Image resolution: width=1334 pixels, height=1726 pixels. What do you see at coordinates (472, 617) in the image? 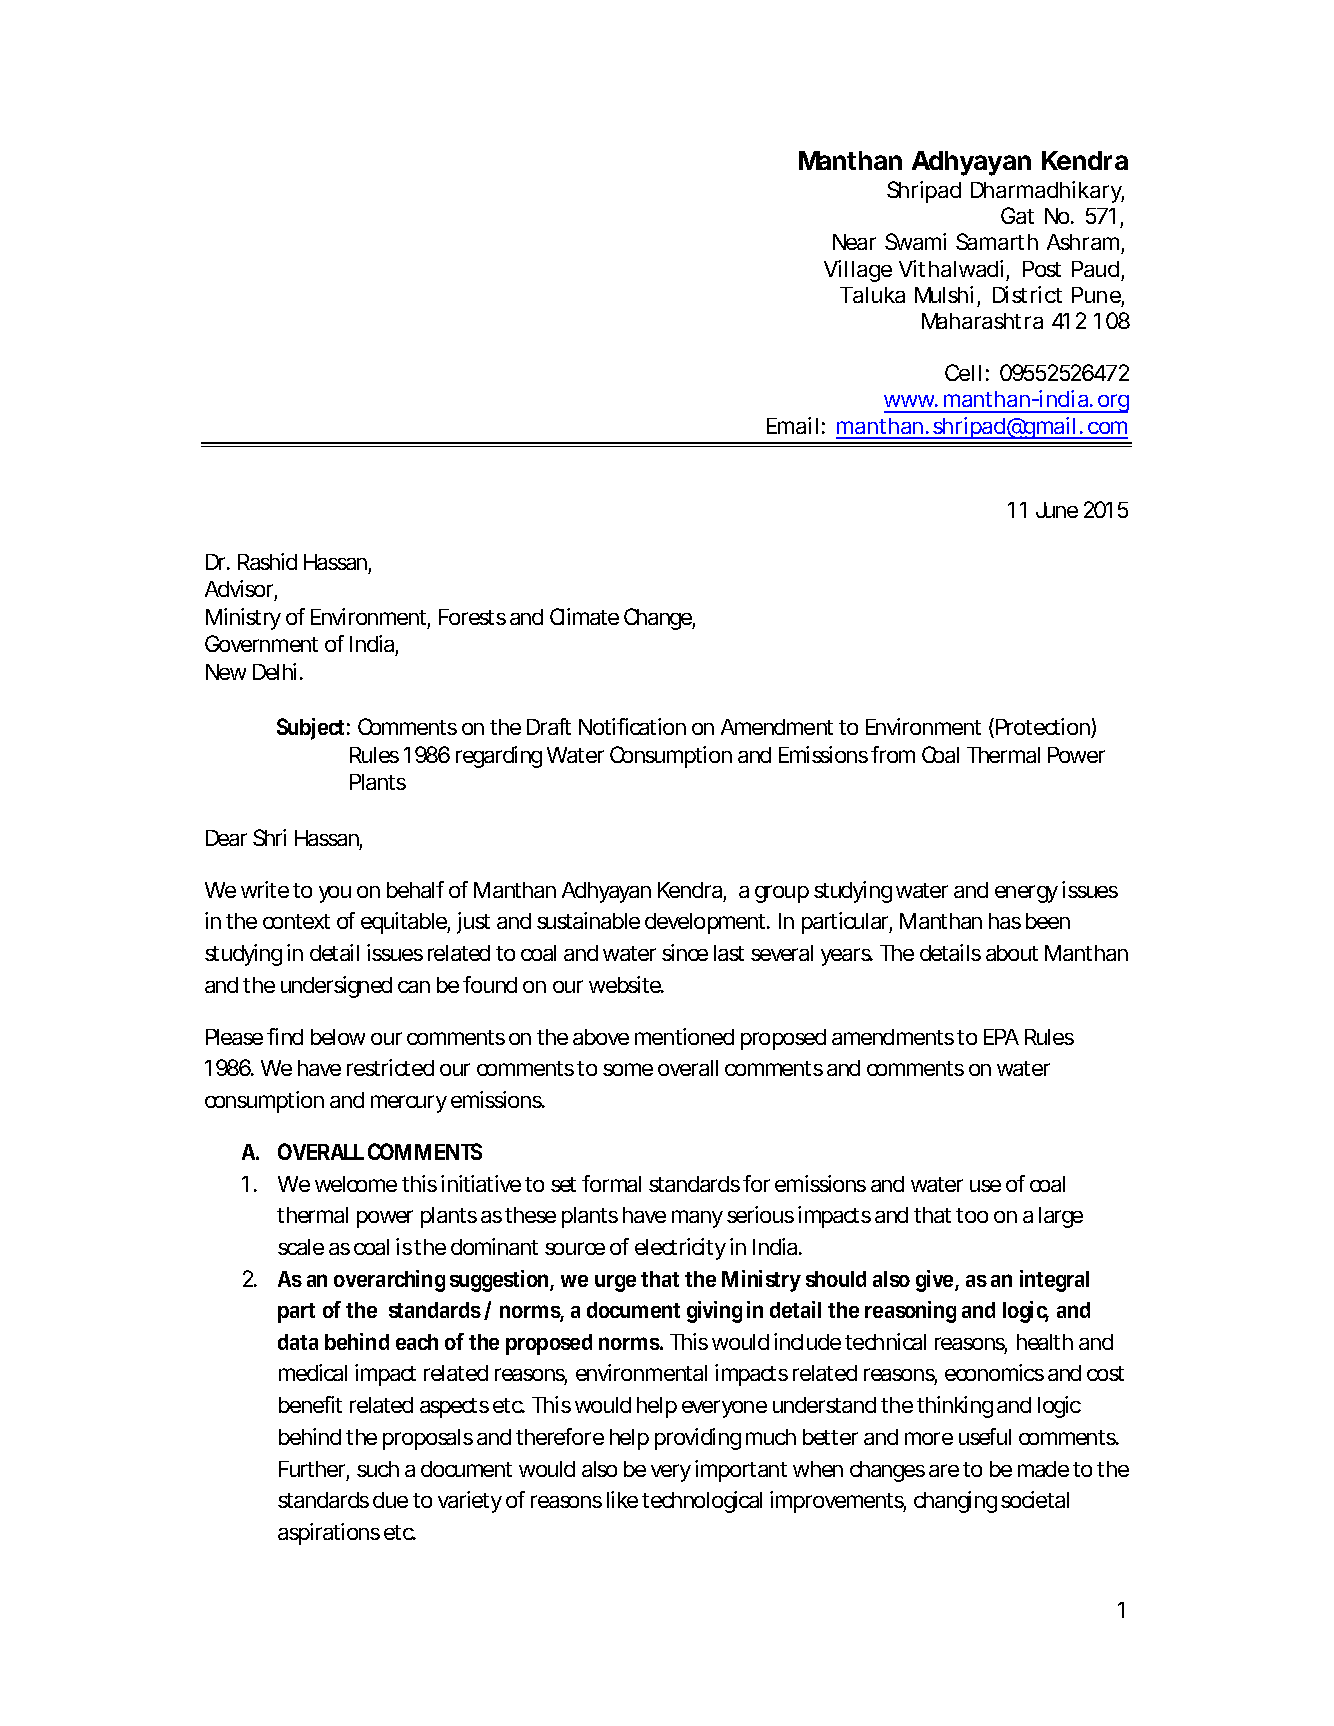
I see `Forests` at bounding box center [472, 617].
